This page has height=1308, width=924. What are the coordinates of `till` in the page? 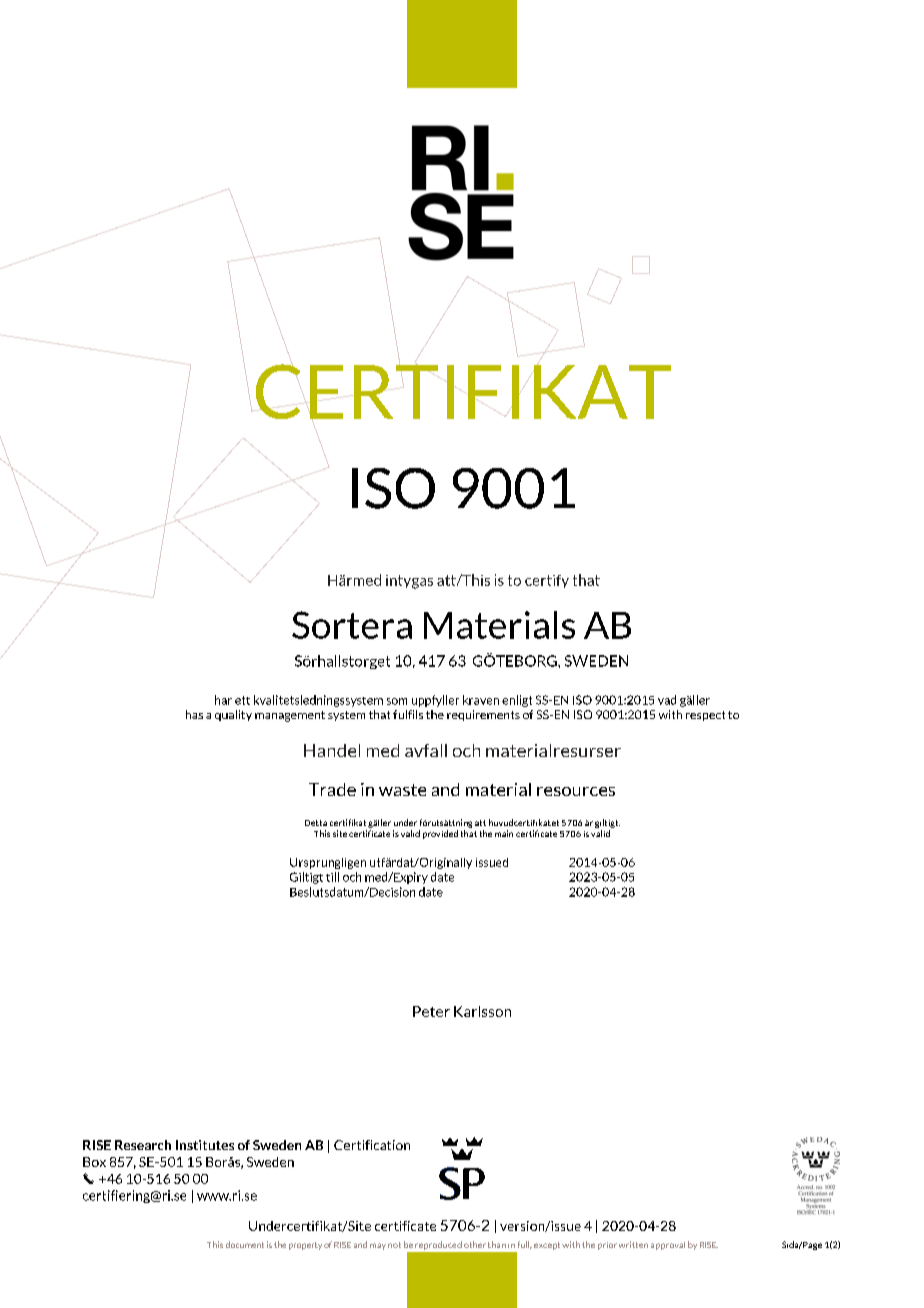 It's located at (332, 877).
